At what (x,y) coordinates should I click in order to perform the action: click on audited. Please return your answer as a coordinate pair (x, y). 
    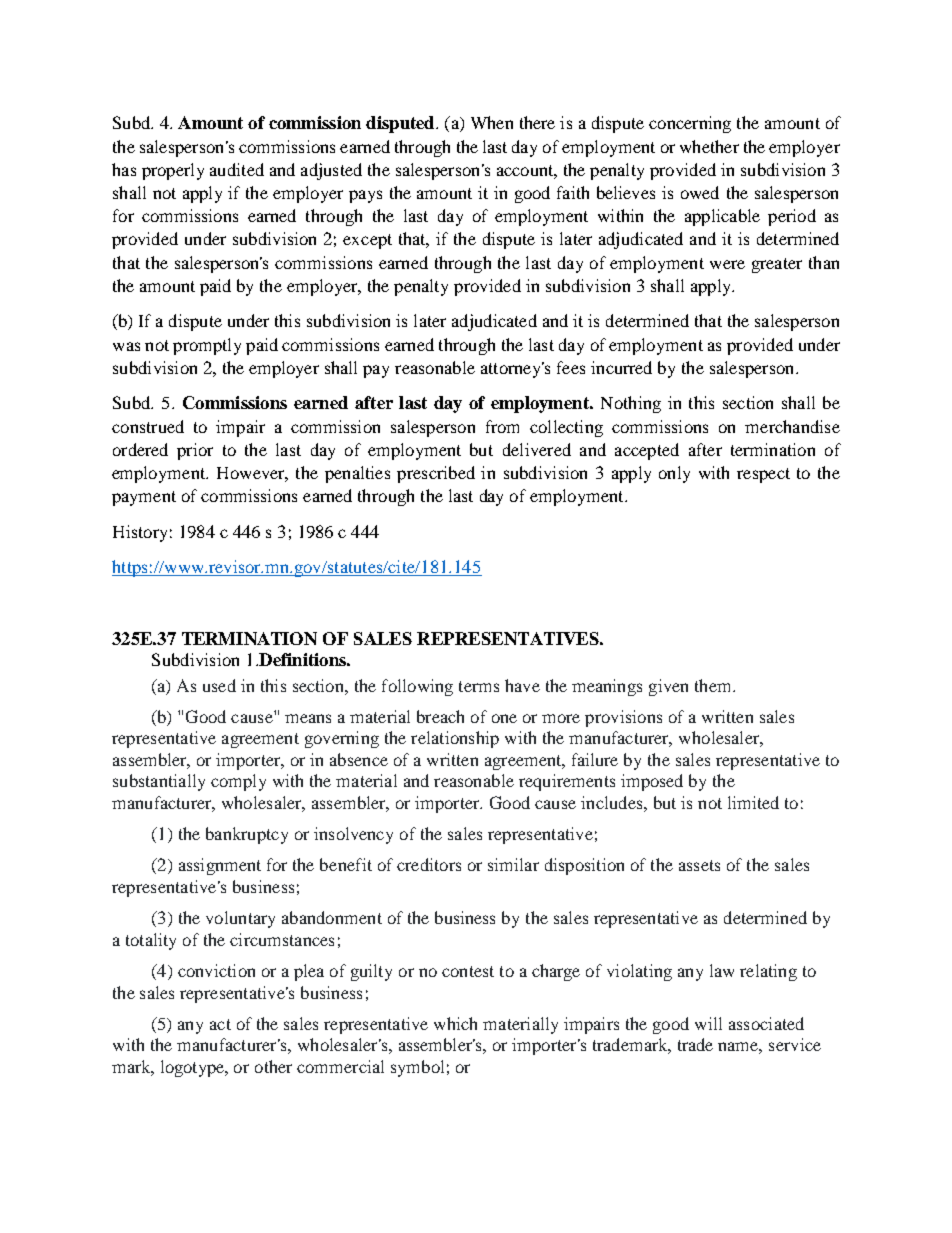
    Looking at the image, I should click on (237, 169).
